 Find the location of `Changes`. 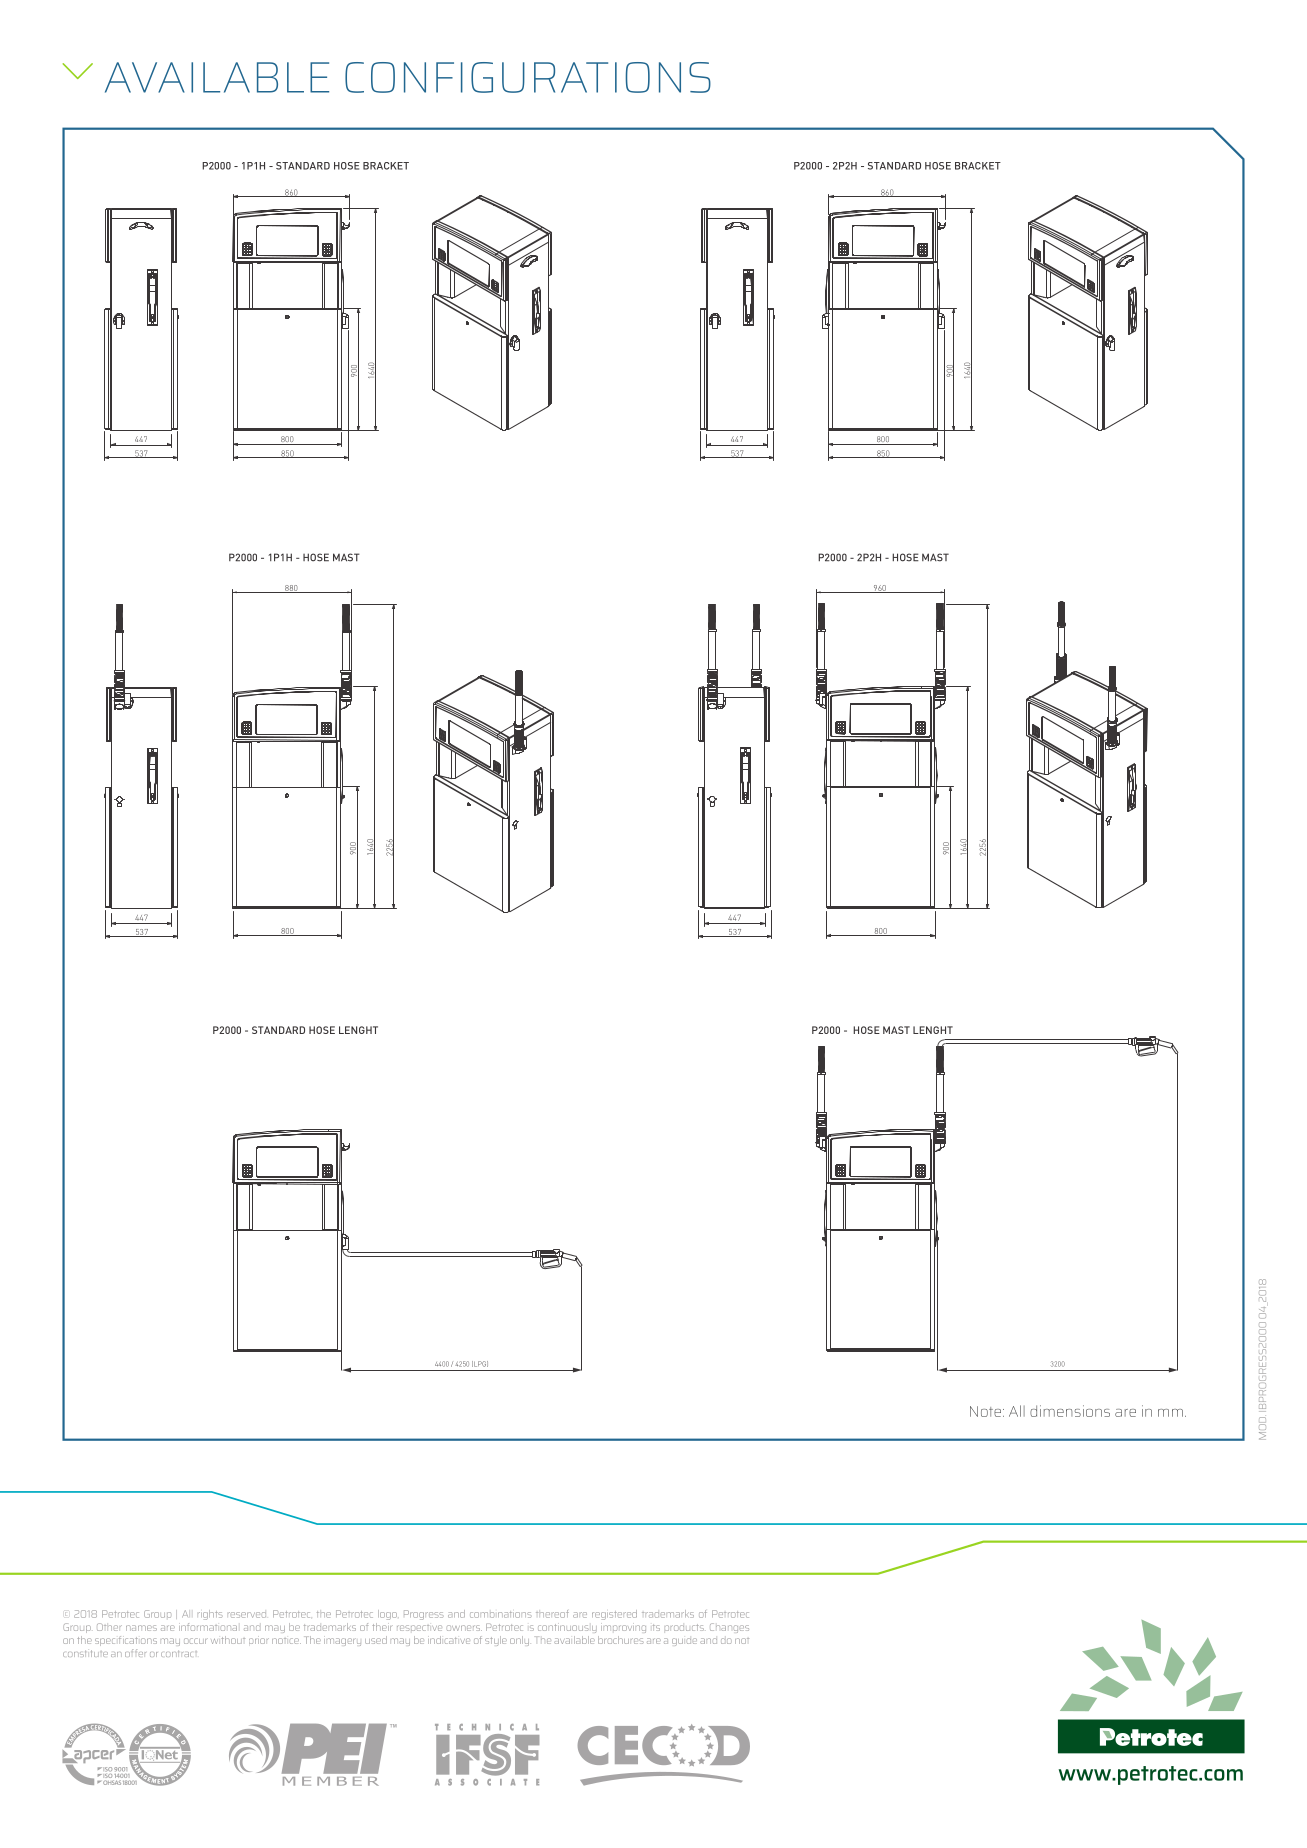

Changes is located at coordinates (729, 1628).
